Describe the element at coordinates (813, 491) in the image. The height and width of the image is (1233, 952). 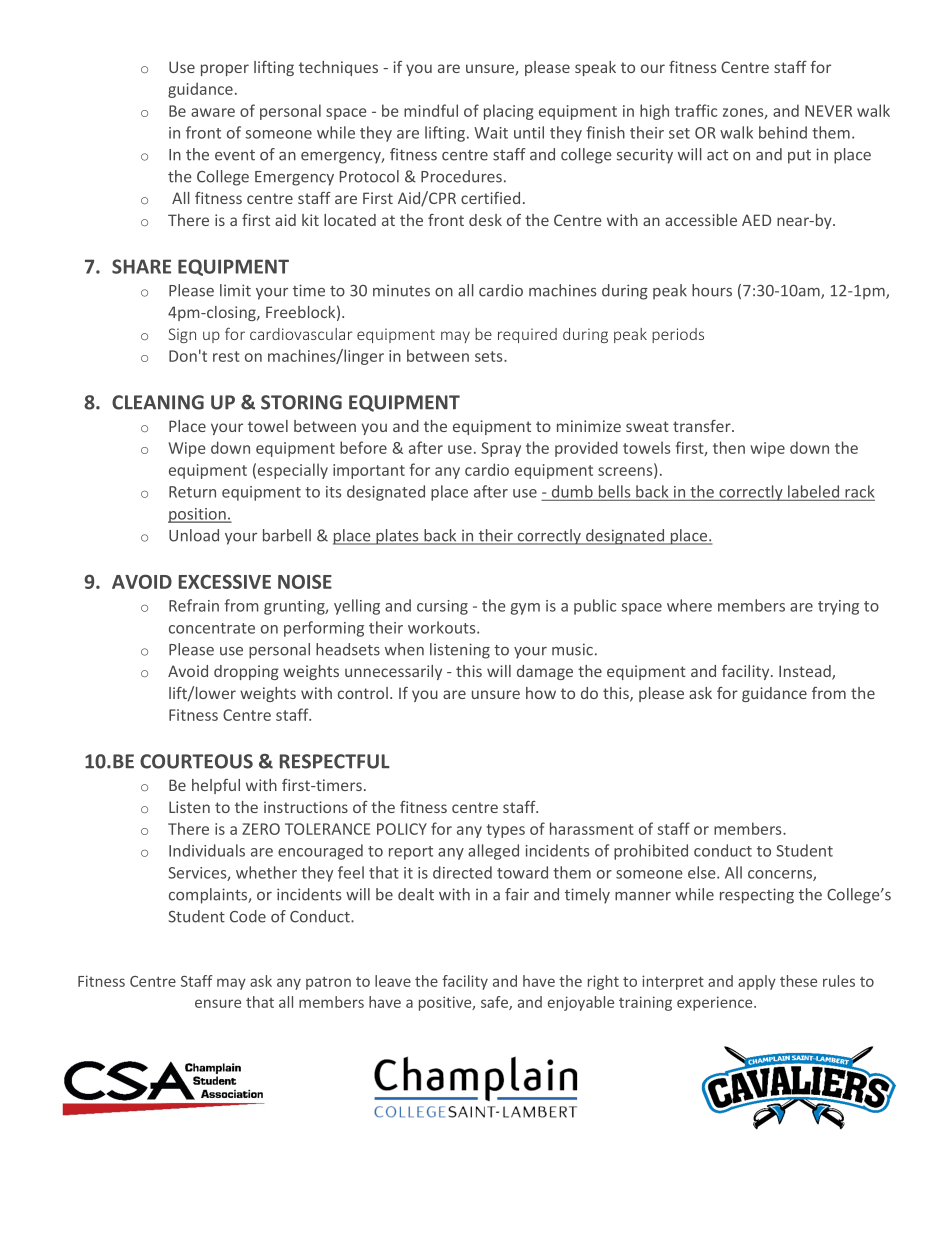
I see `labeled` at that location.
